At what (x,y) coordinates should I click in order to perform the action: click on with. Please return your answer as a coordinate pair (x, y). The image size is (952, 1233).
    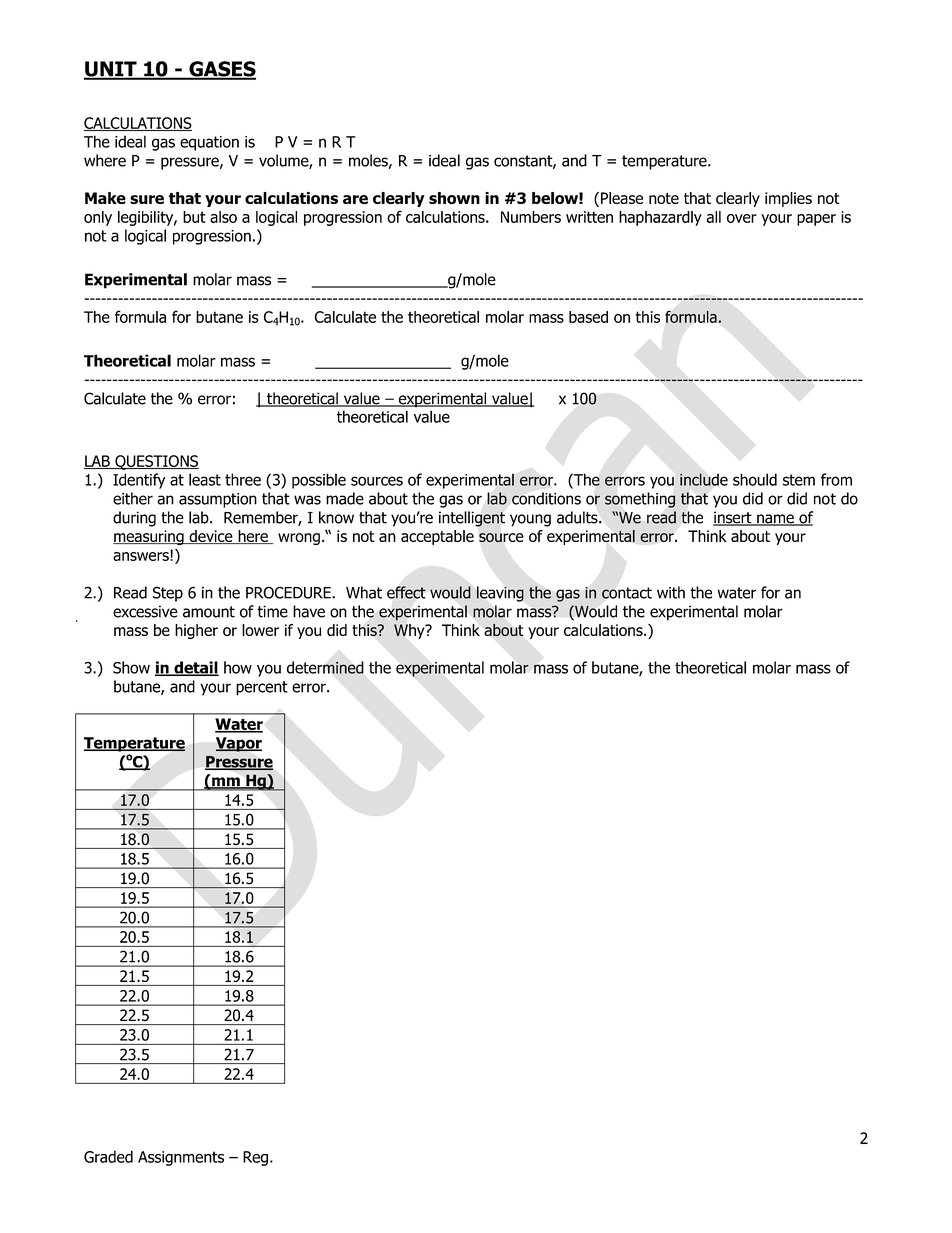
    Looking at the image, I should click on (671, 592).
